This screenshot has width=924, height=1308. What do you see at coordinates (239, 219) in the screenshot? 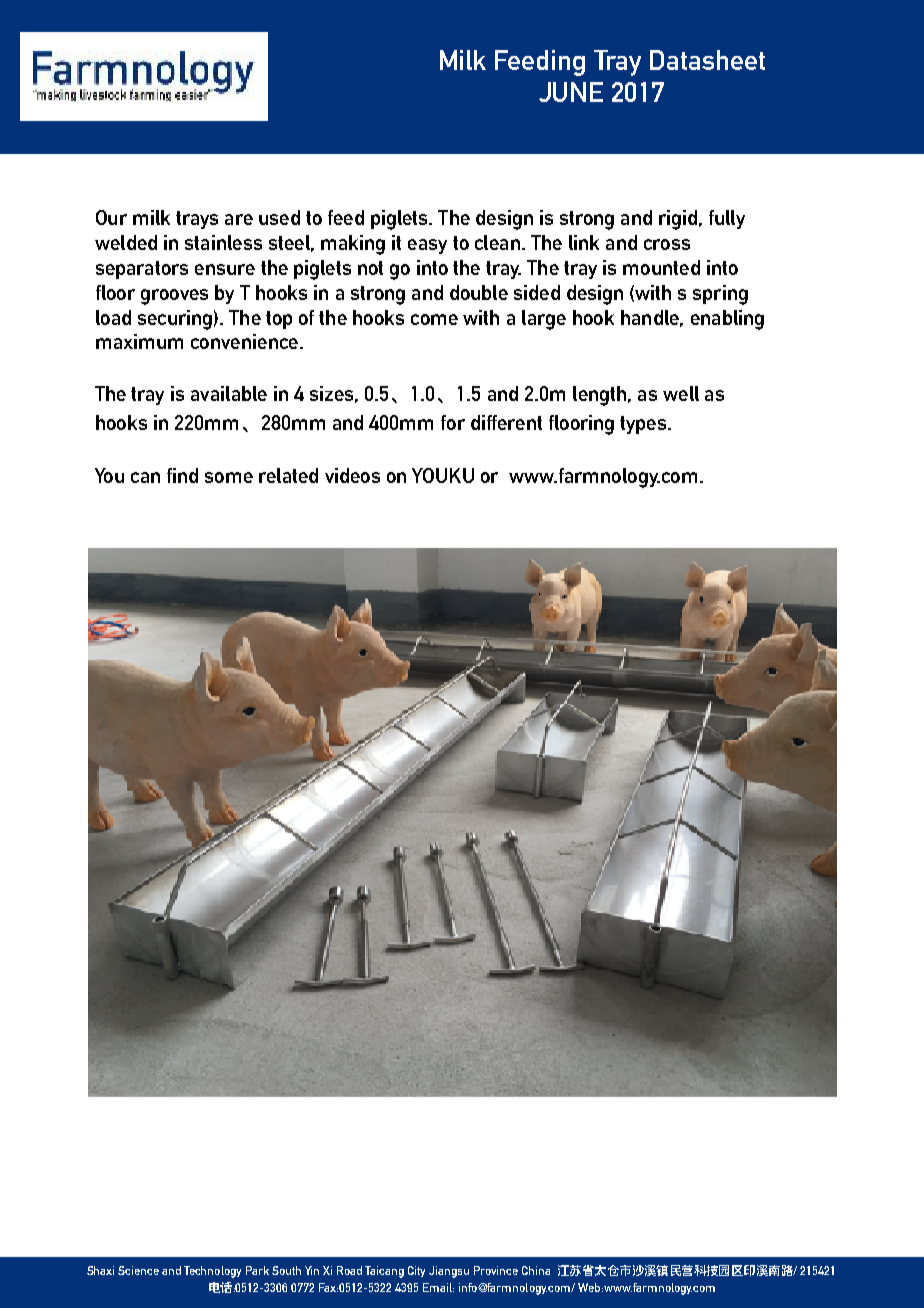
I see `are` at bounding box center [239, 219].
